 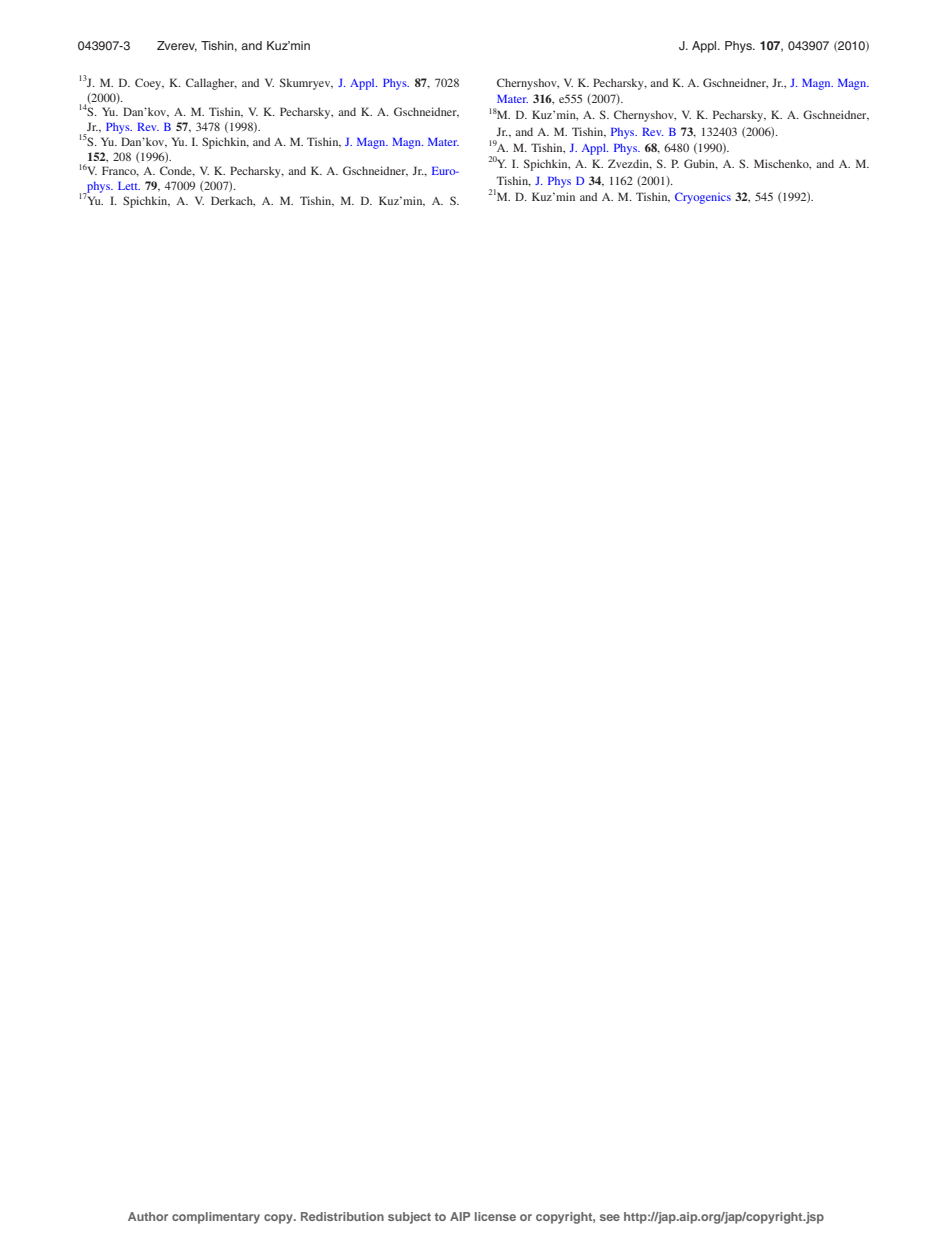 I want to click on Cryogenics, so click(x=703, y=198).
